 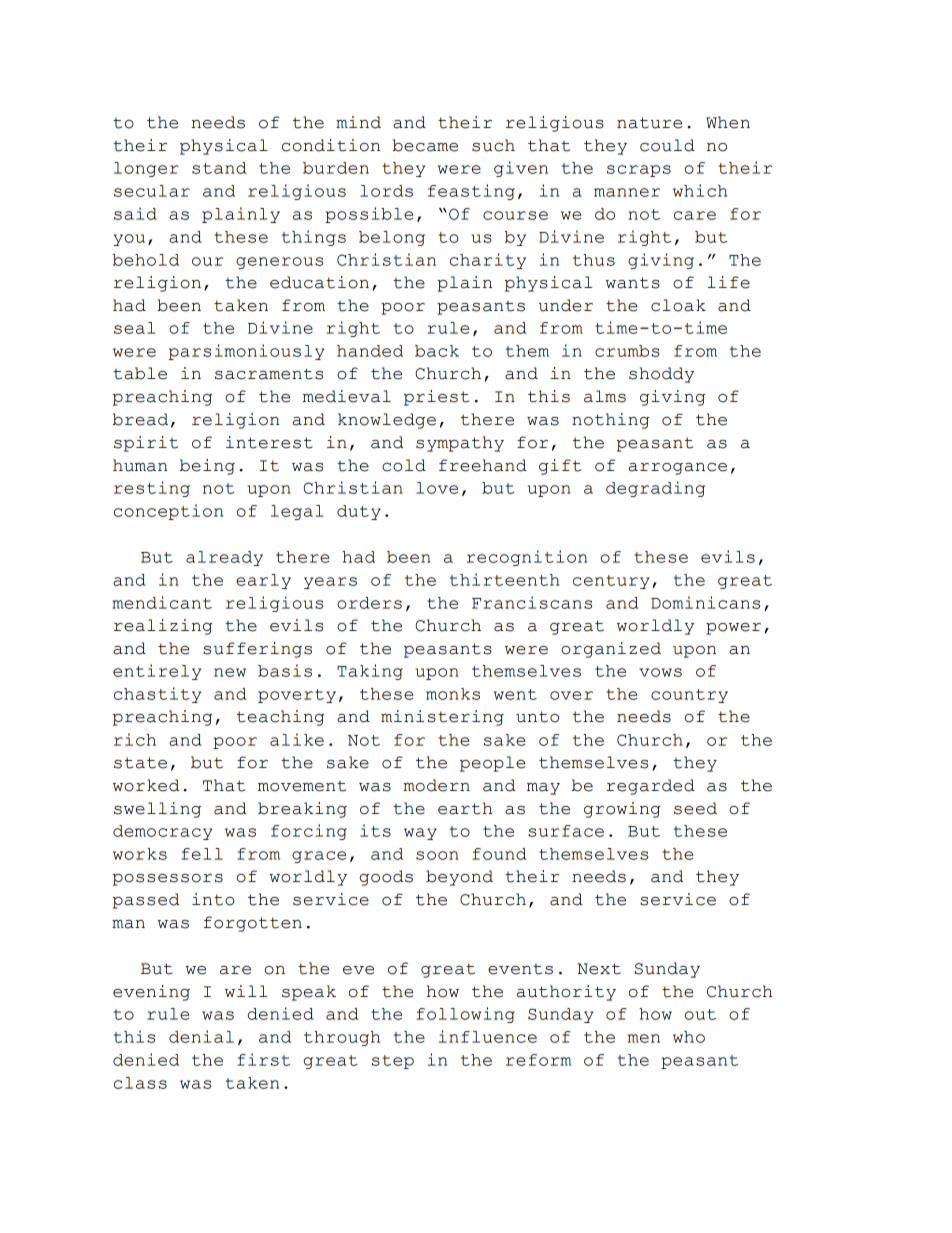 I want to click on step, so click(x=393, y=1062).
